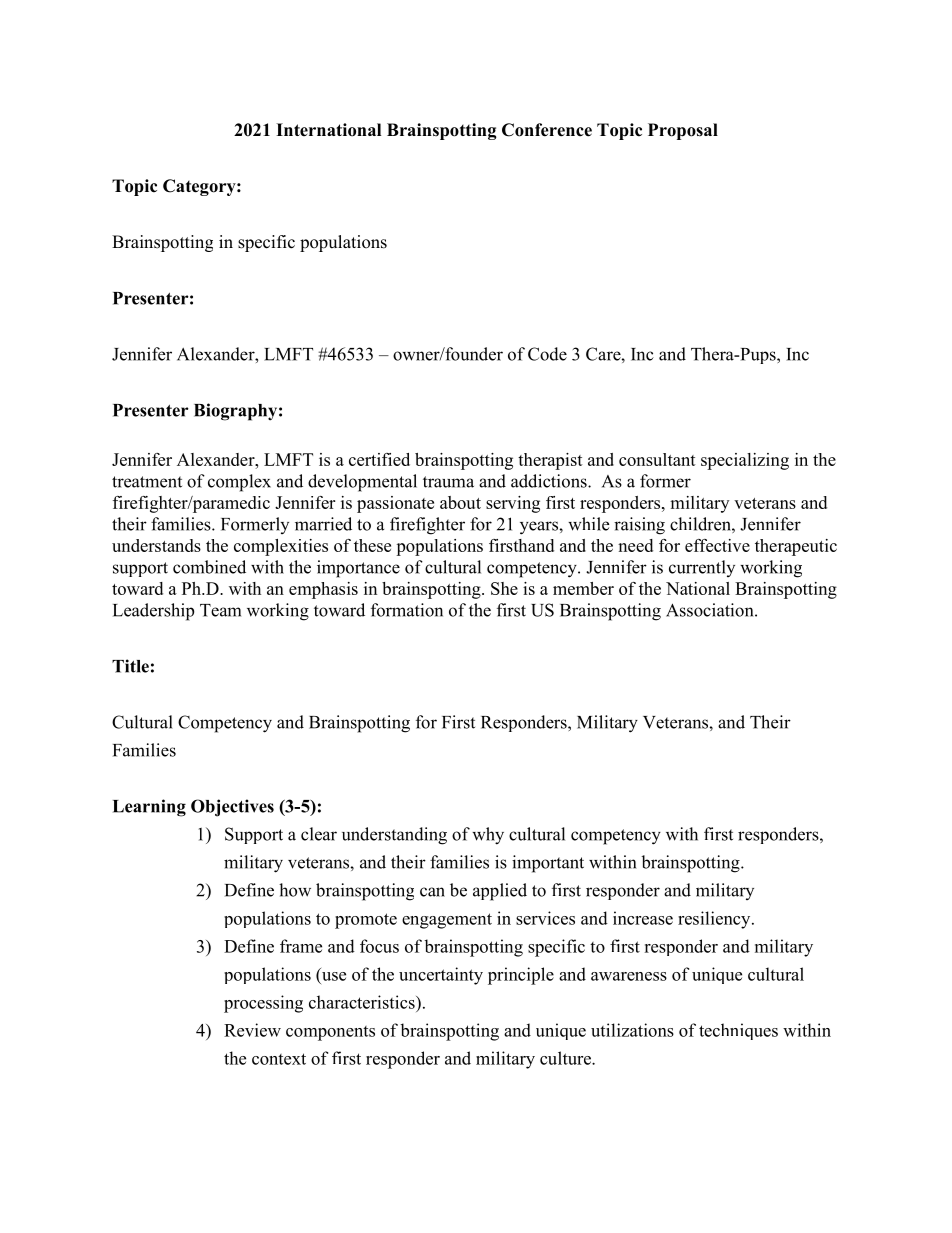  Describe the element at coordinates (407, 610) in the document. I see `formation` at that location.
